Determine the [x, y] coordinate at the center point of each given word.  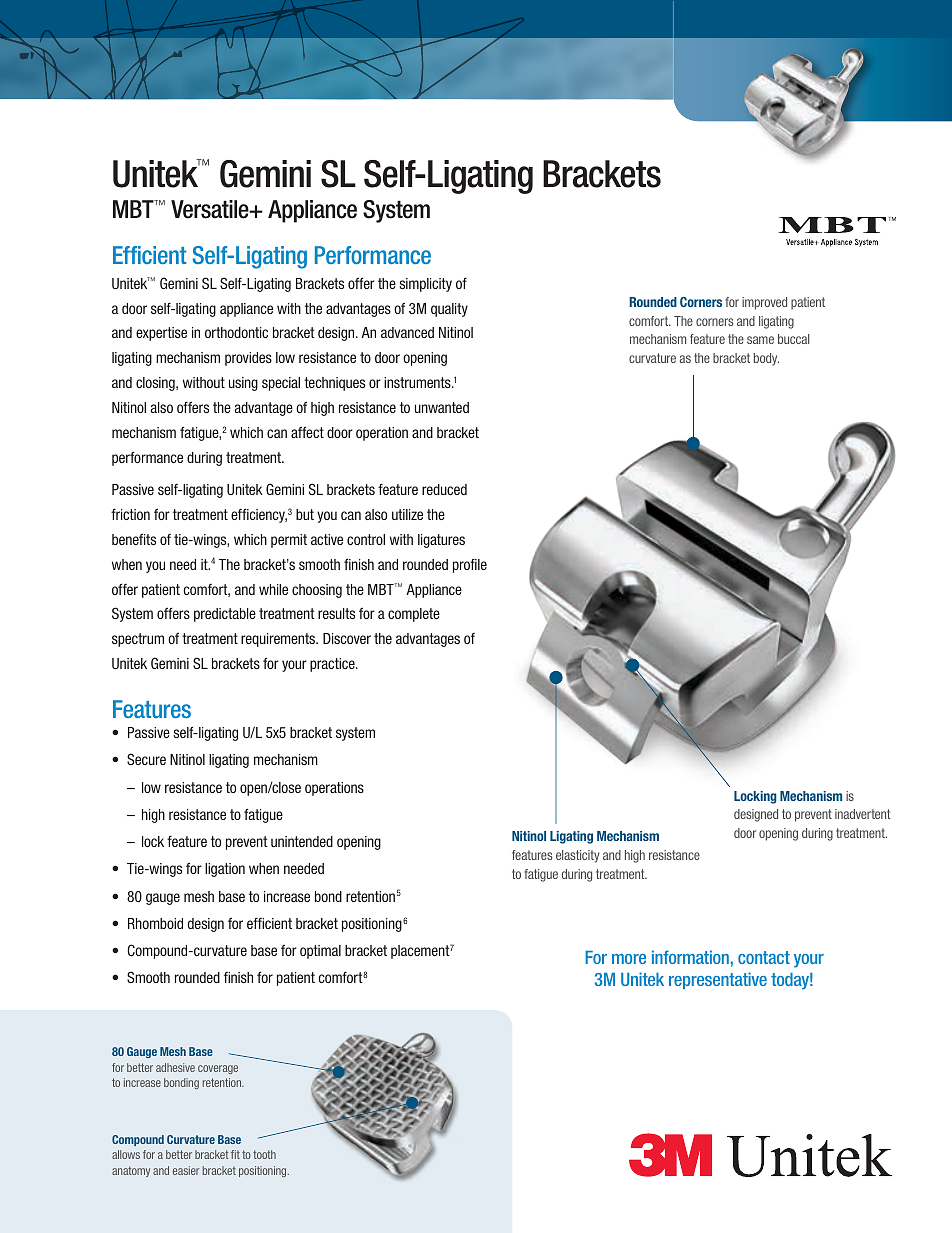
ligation [225, 870]
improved [764, 303]
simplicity [425, 285]
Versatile [211, 209]
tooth [264, 1154]
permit [289, 541]
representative [718, 980]
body [766, 359]
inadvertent [863, 814]
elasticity [577, 856]
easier [186, 1170]
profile [470, 566]
